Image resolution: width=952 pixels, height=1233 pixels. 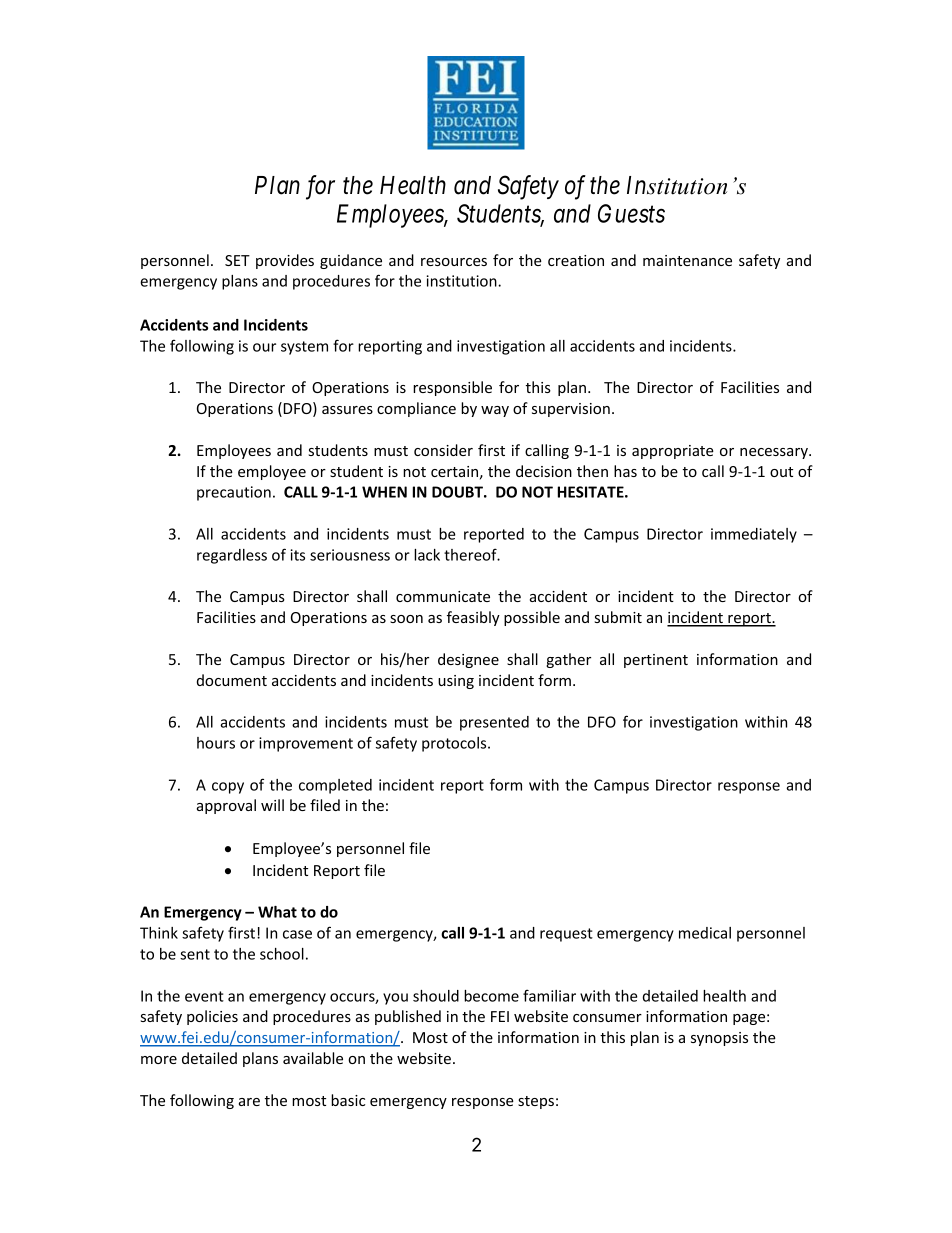 What do you see at coordinates (454, 262) in the screenshot?
I see `resources` at bounding box center [454, 262].
